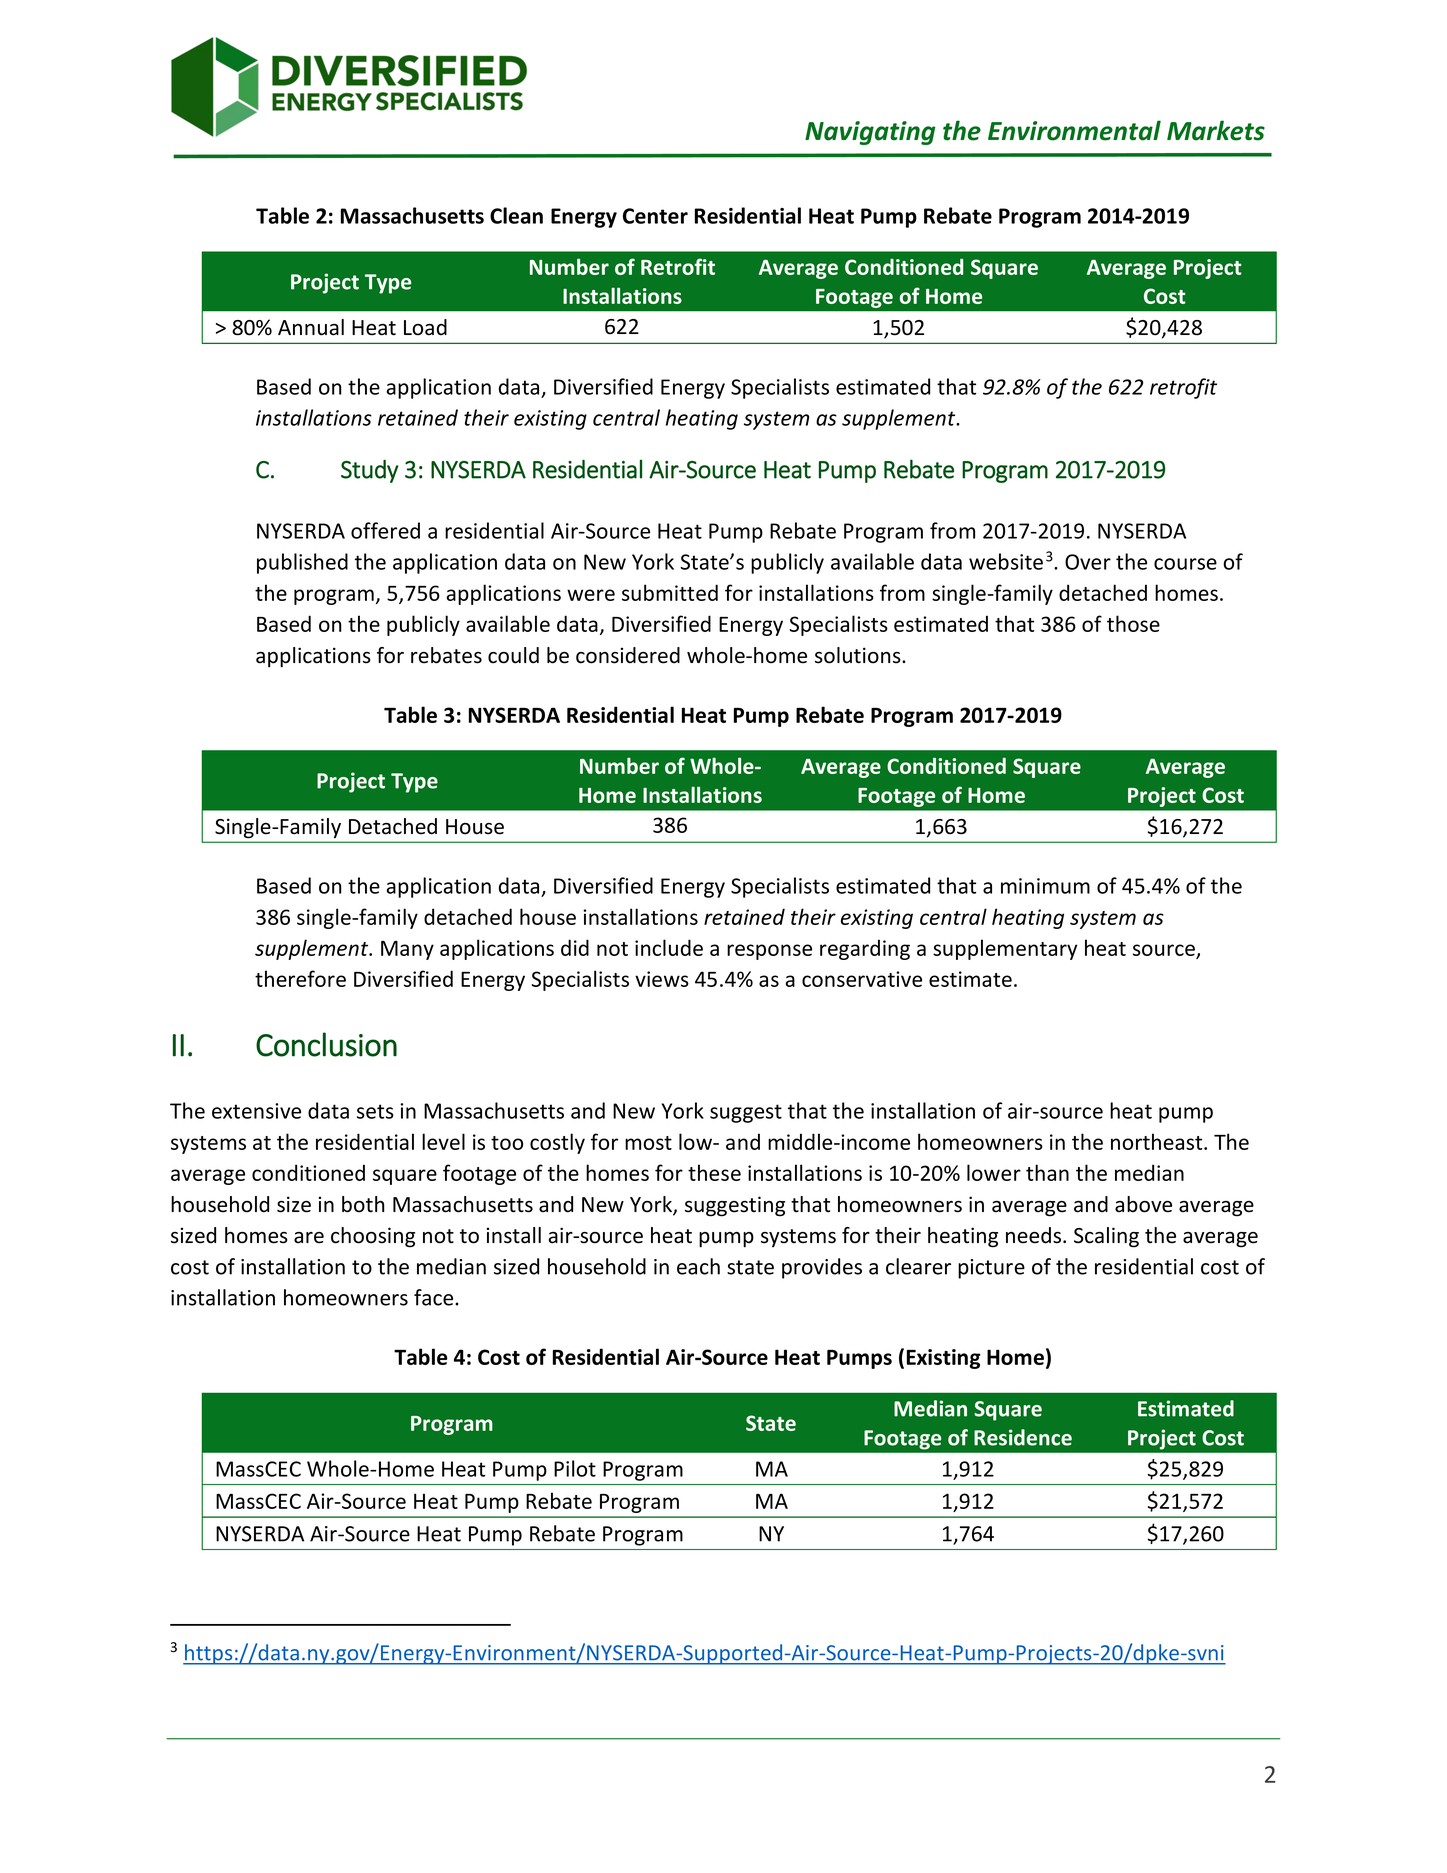  What do you see at coordinates (435, 1297) in the page?
I see `face` at bounding box center [435, 1297].
